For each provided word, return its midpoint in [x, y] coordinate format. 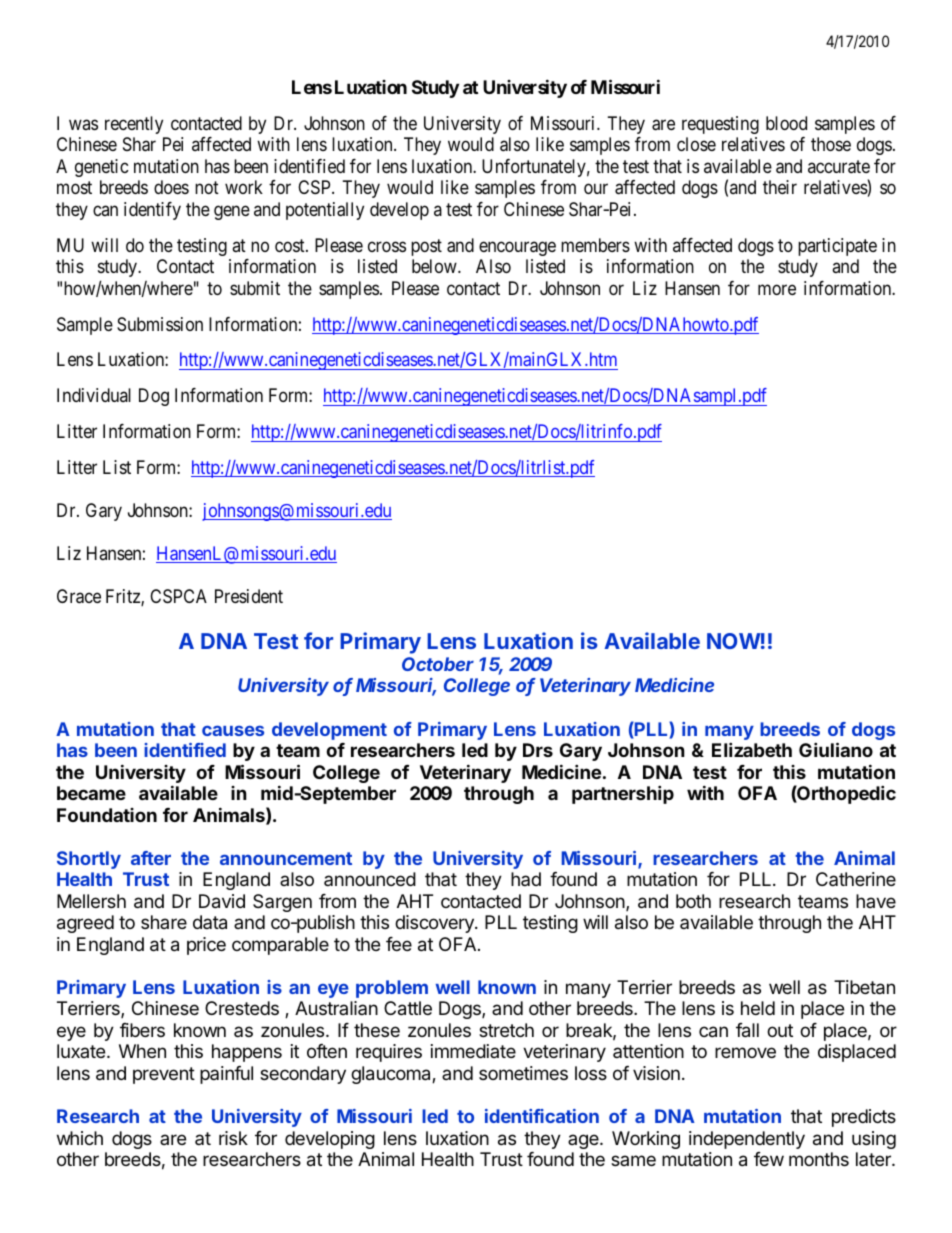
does [171, 187]
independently [747, 1140]
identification [542, 1116]
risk [233, 1138]
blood [786, 123]
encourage [517, 248]
